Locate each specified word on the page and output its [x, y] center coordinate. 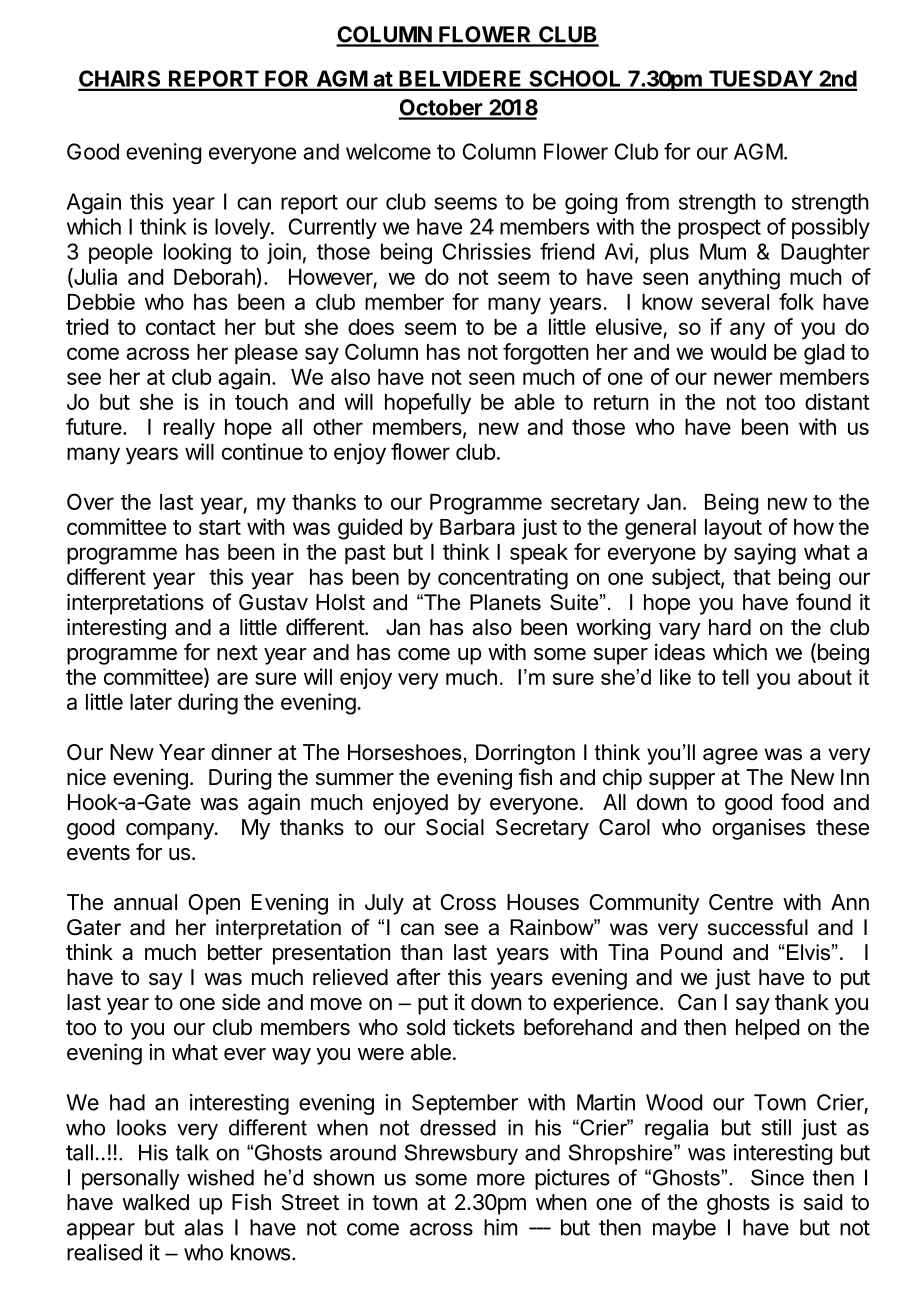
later [151, 702]
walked [155, 1202]
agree [730, 756]
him [500, 1227]
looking [197, 253]
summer [355, 779]
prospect [719, 229]
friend [567, 251]
